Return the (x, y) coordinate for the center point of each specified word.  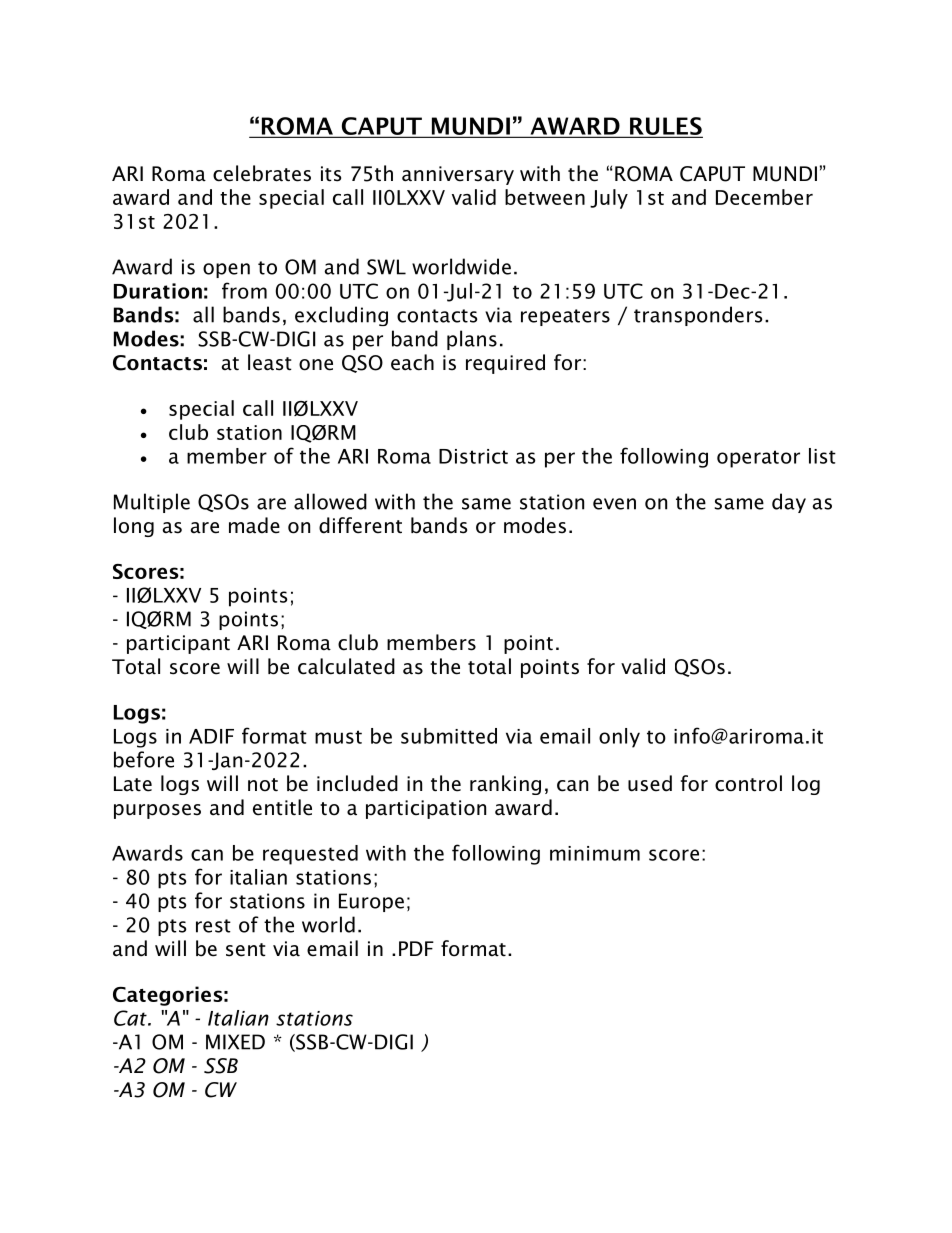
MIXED (235, 1042)
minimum (595, 853)
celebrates (262, 173)
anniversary (458, 175)
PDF (416, 948)
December (764, 197)
